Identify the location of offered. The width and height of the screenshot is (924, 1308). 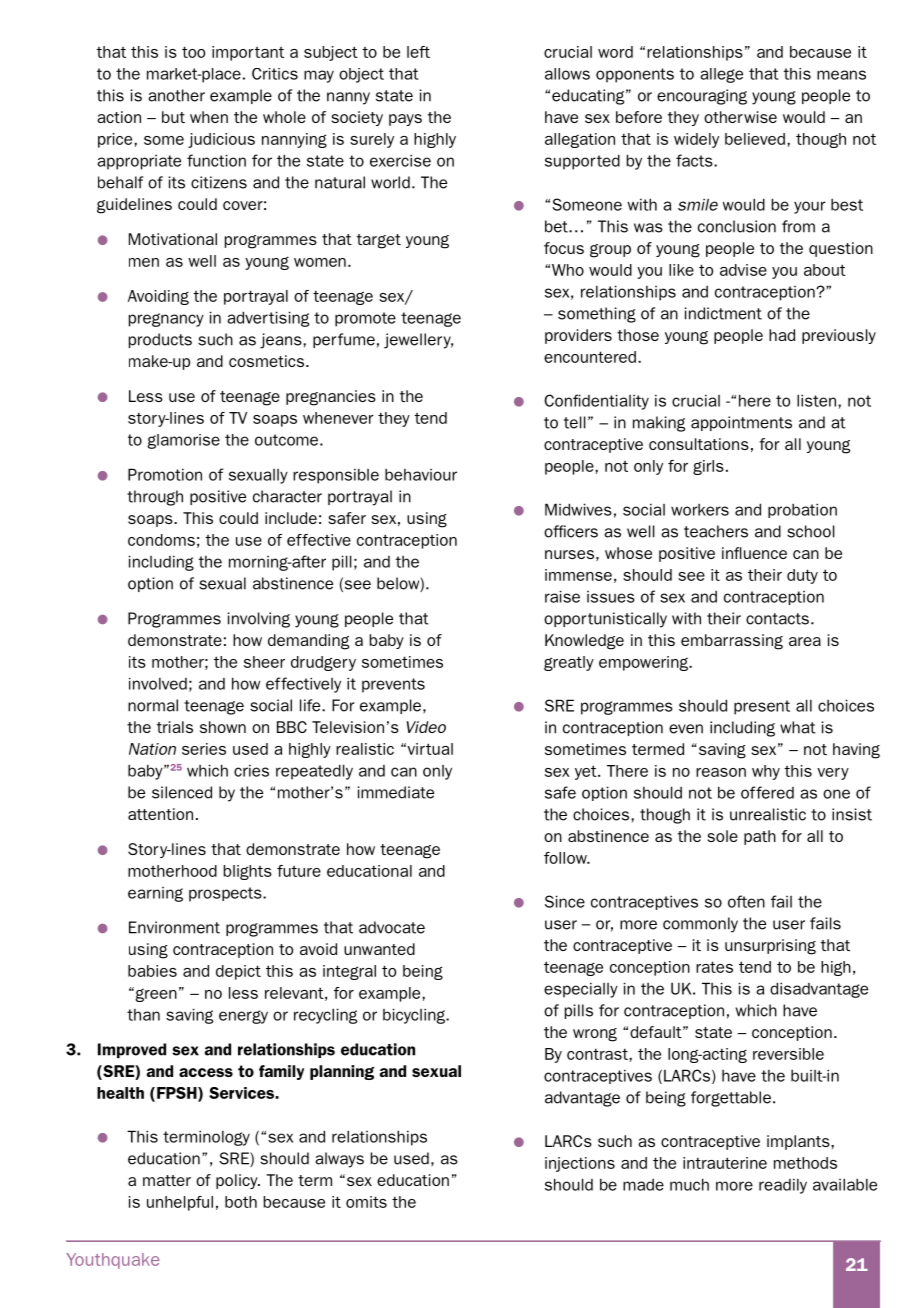
(767, 792).
